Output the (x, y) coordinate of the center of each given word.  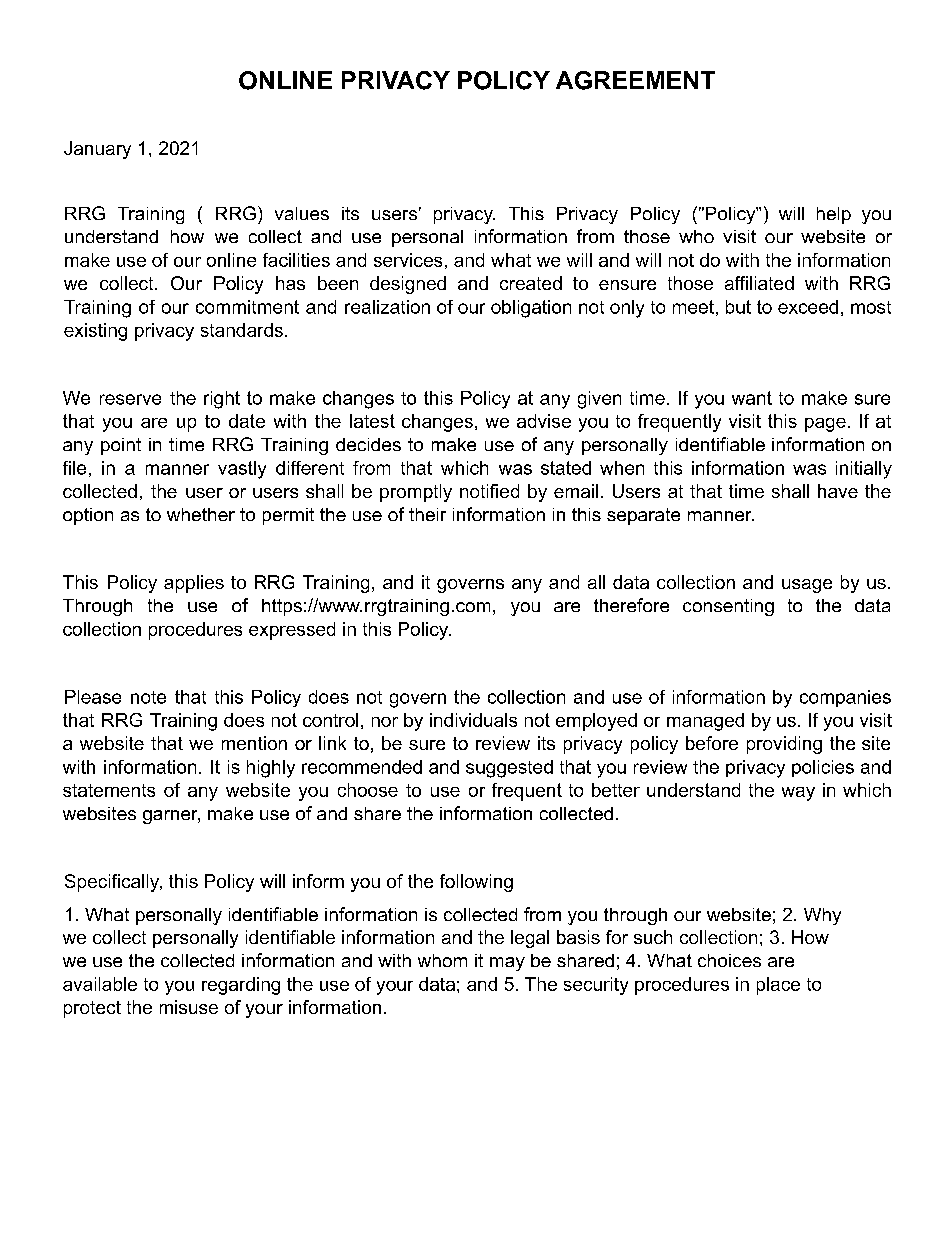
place (778, 986)
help (834, 215)
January (97, 150)
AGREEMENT (635, 80)
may (507, 964)
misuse (189, 1007)
